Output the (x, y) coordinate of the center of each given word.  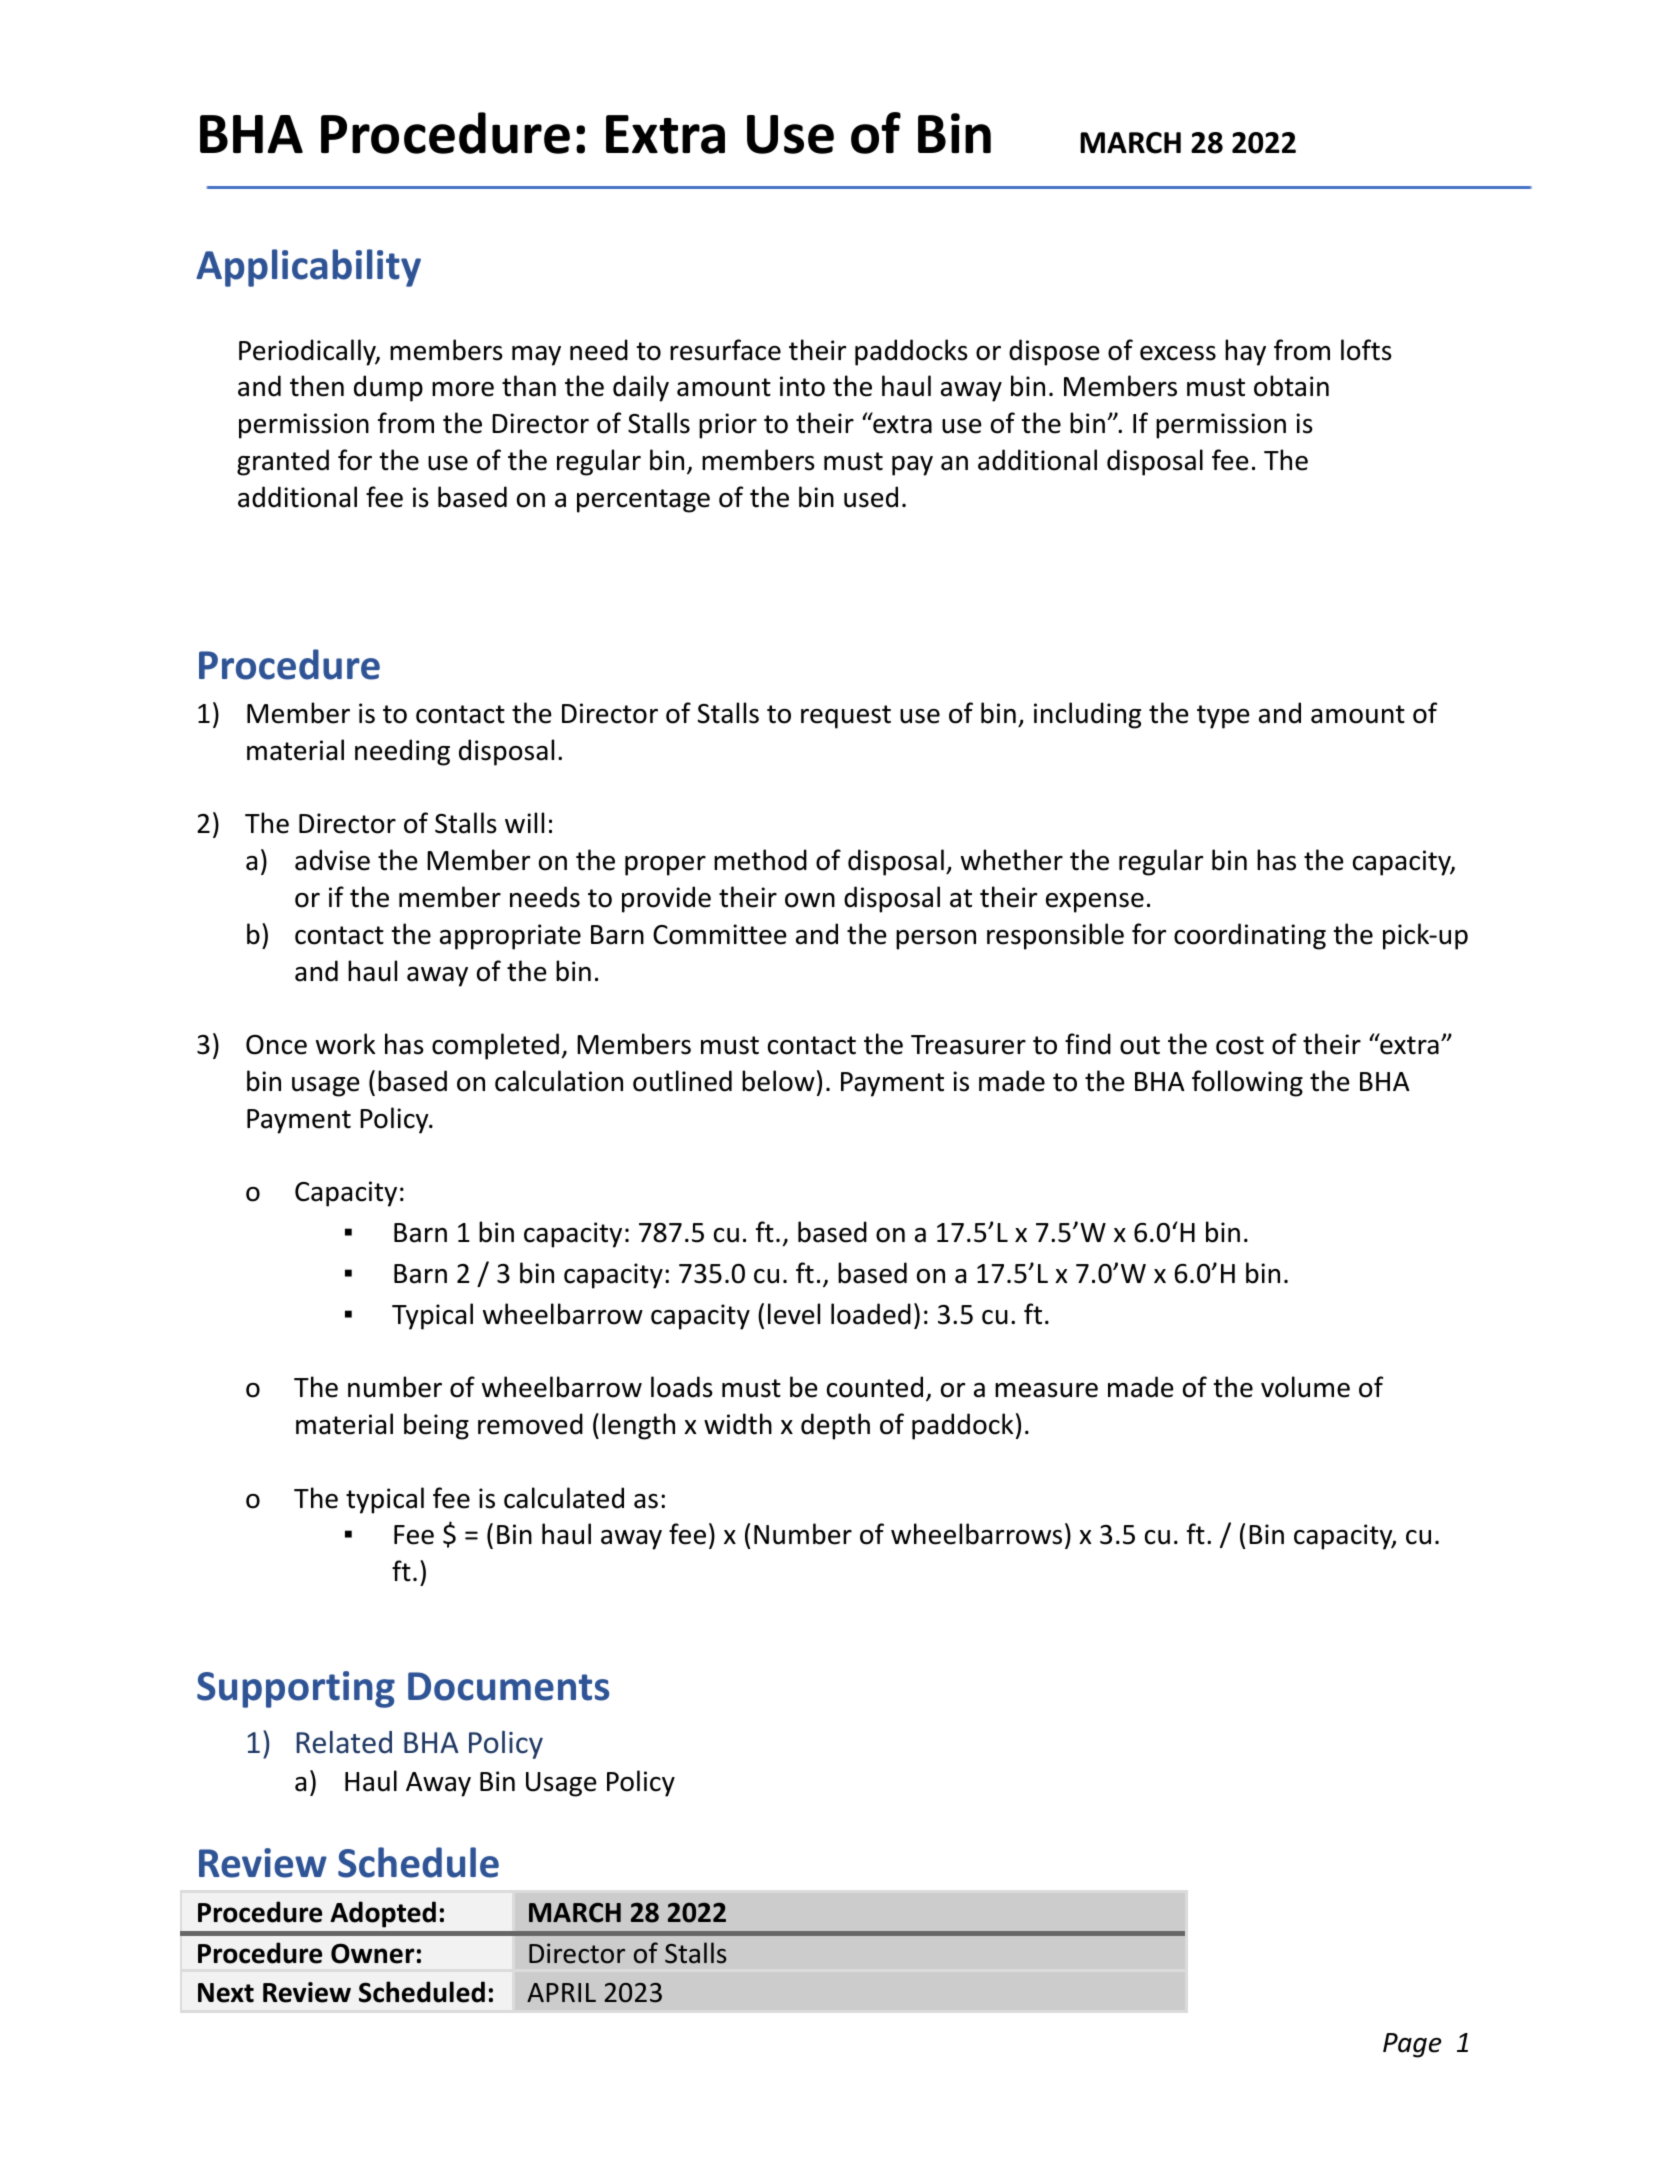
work (345, 1044)
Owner (373, 1953)
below (778, 1081)
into (802, 386)
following (1247, 1083)
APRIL (561, 1992)
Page (1412, 2045)
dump (388, 388)
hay (1245, 352)
